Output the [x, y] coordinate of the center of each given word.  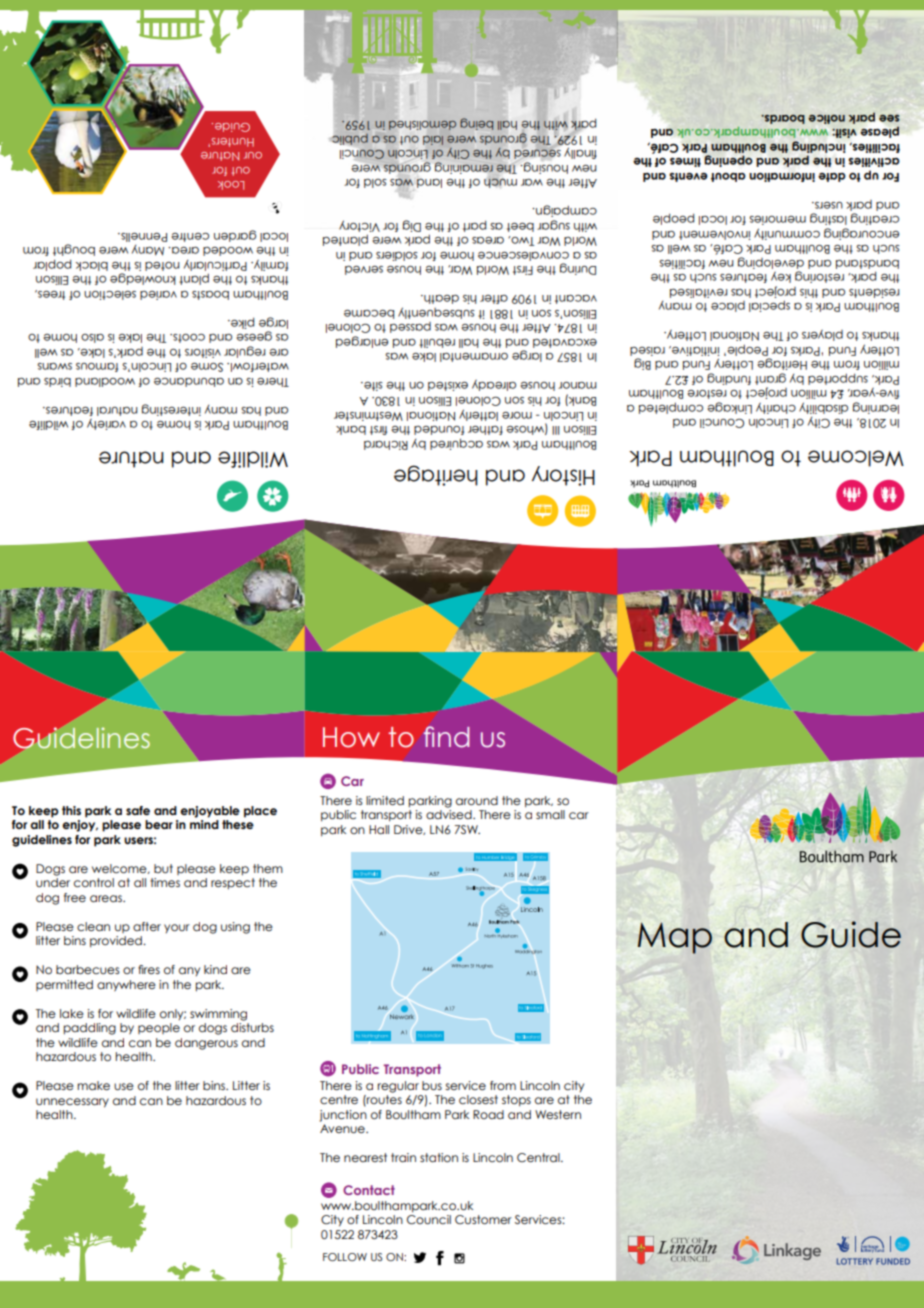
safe [138, 810]
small [550, 814]
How [351, 737]
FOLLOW [345, 1257]
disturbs [252, 1027]
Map [675, 938]
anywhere [126, 985]
